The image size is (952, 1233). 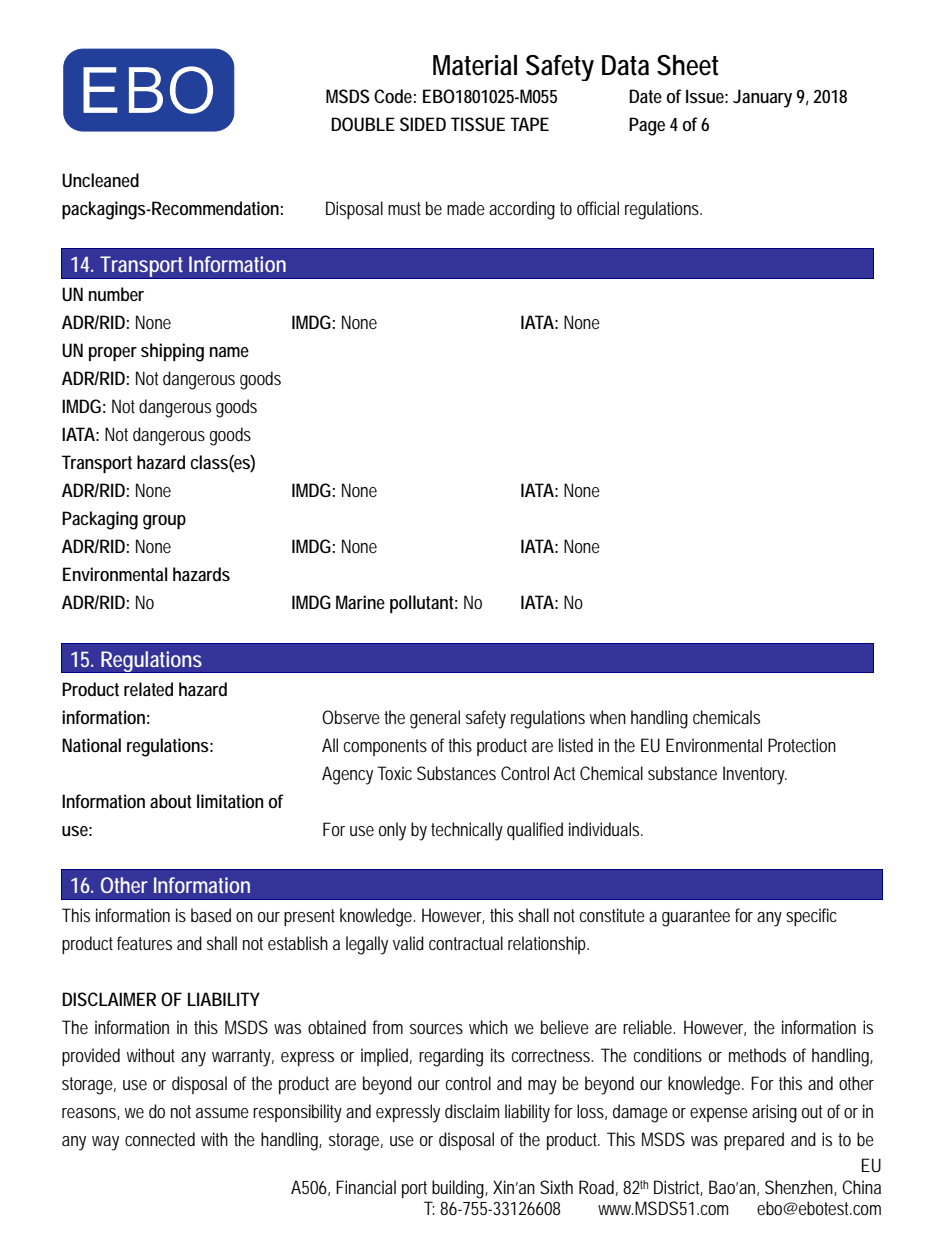 I want to click on made, so click(x=466, y=208).
